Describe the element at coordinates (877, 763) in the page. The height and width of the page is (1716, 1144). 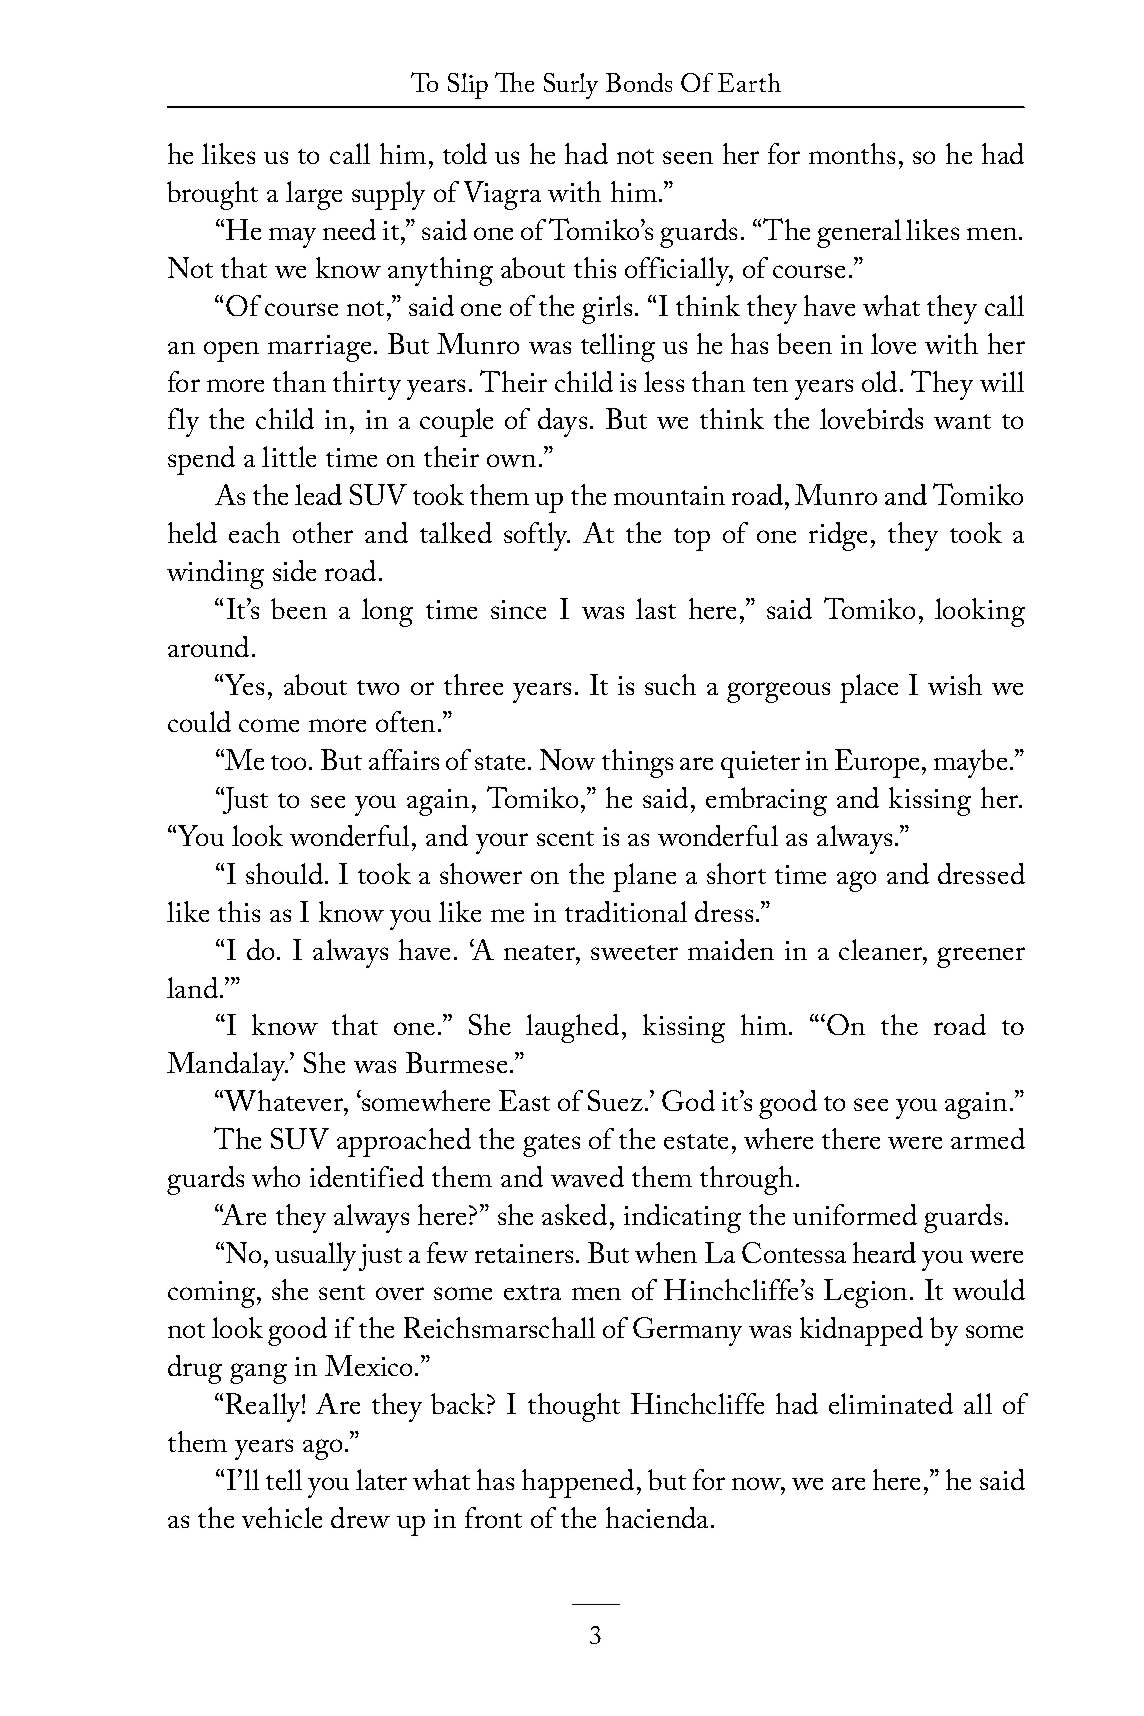
I see `Europe` at that location.
